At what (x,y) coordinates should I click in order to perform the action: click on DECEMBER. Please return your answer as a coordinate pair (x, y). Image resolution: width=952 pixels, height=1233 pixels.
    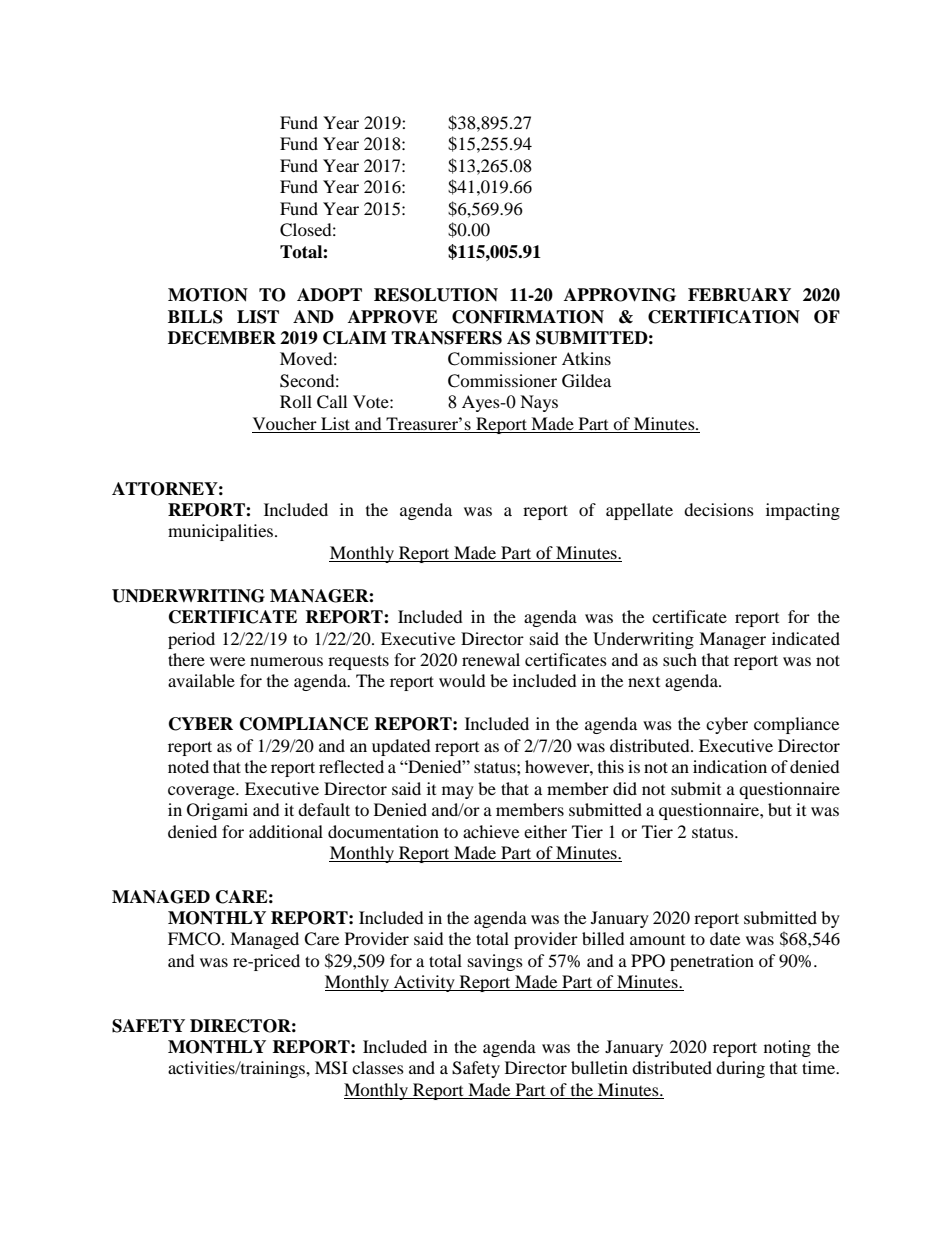
    Looking at the image, I should click on (222, 338).
